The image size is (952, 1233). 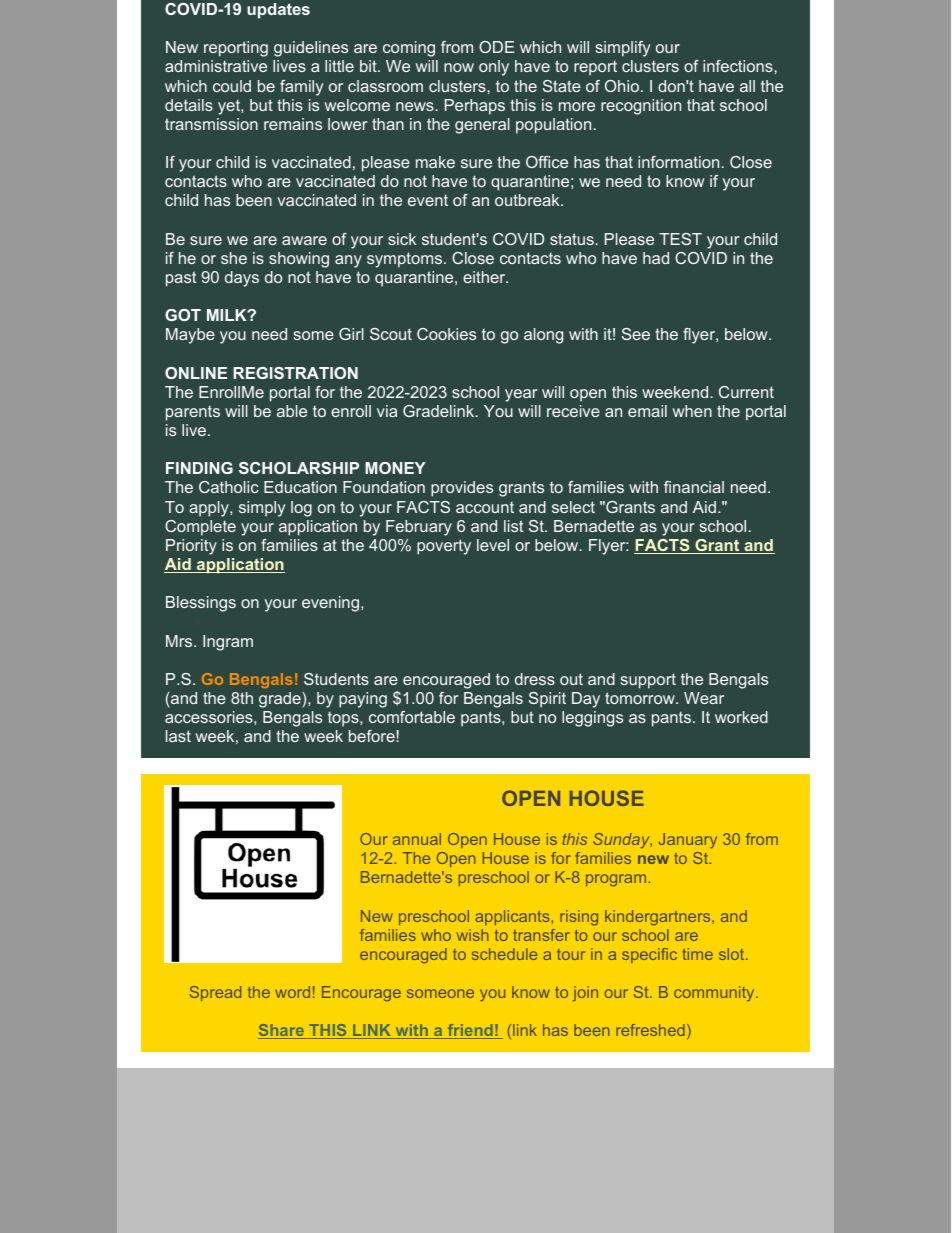 I want to click on administrative, so click(x=216, y=66).
